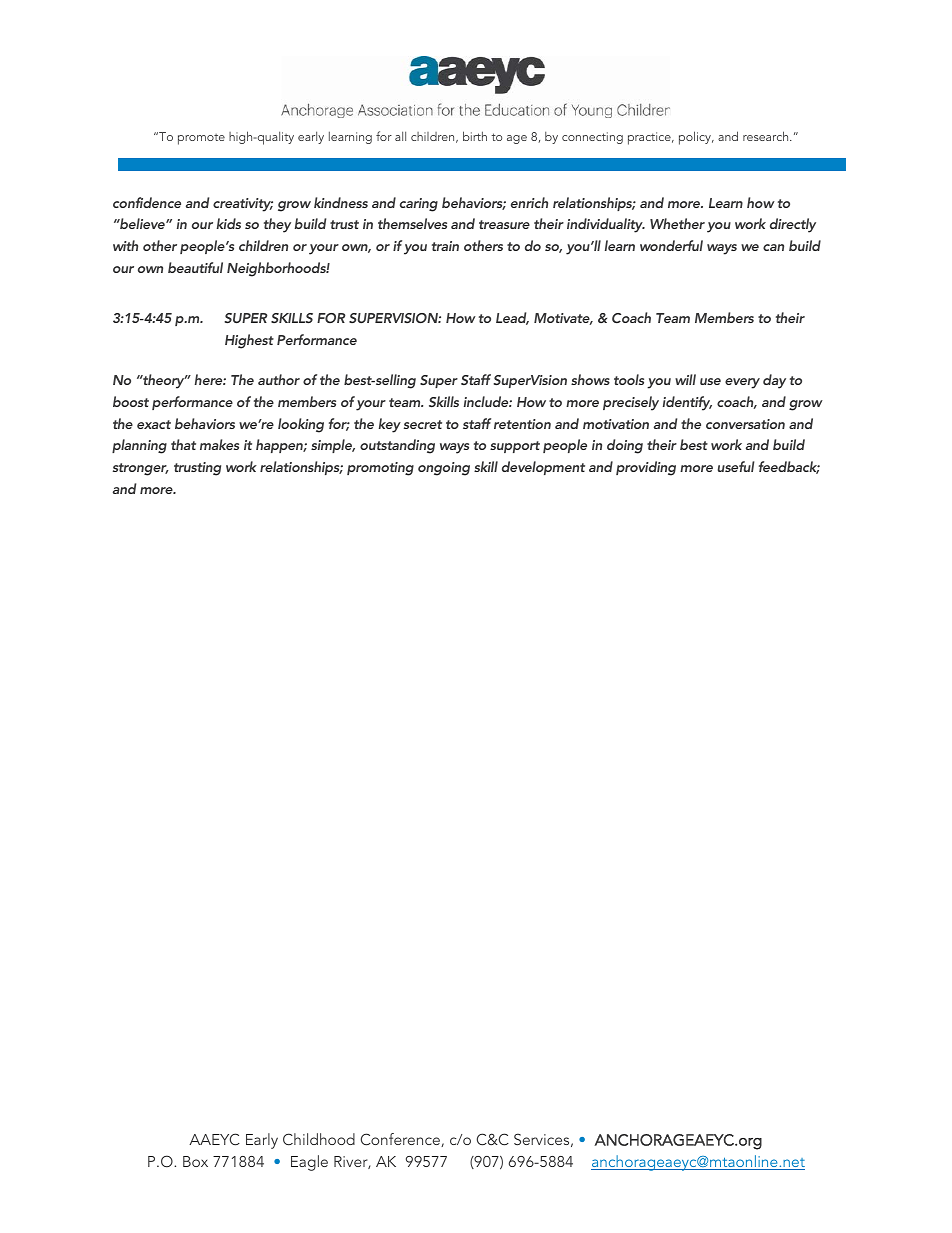 The image size is (952, 1233). I want to click on ongoing, so click(444, 469).
